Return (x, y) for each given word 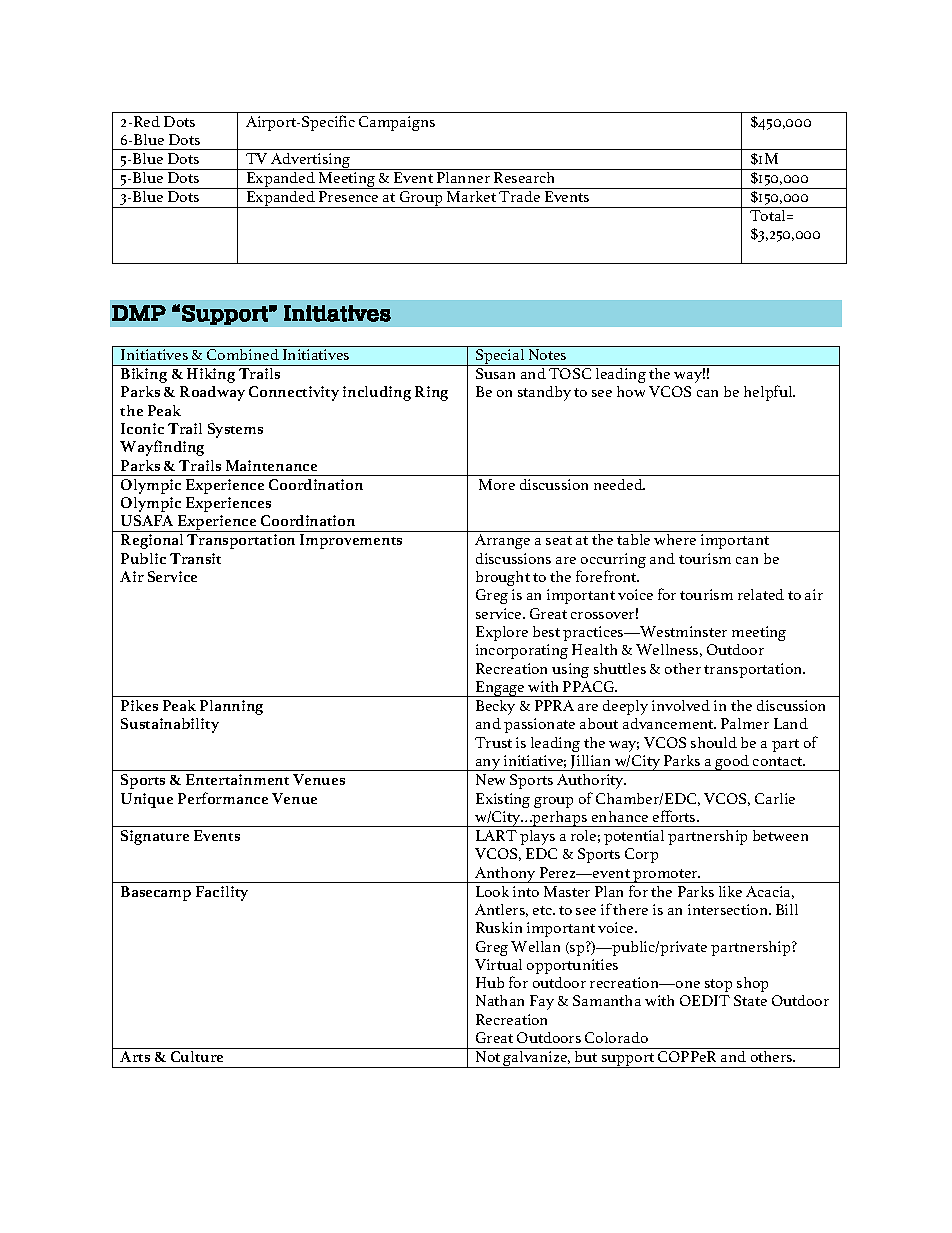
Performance (223, 798)
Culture (197, 1056)
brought (503, 578)
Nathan (500, 1000)
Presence (348, 196)
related (761, 594)
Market (471, 196)
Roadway (212, 393)
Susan (495, 373)
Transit (195, 558)
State (750, 1000)
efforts (675, 816)
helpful (769, 393)
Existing (503, 800)
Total (769, 215)
